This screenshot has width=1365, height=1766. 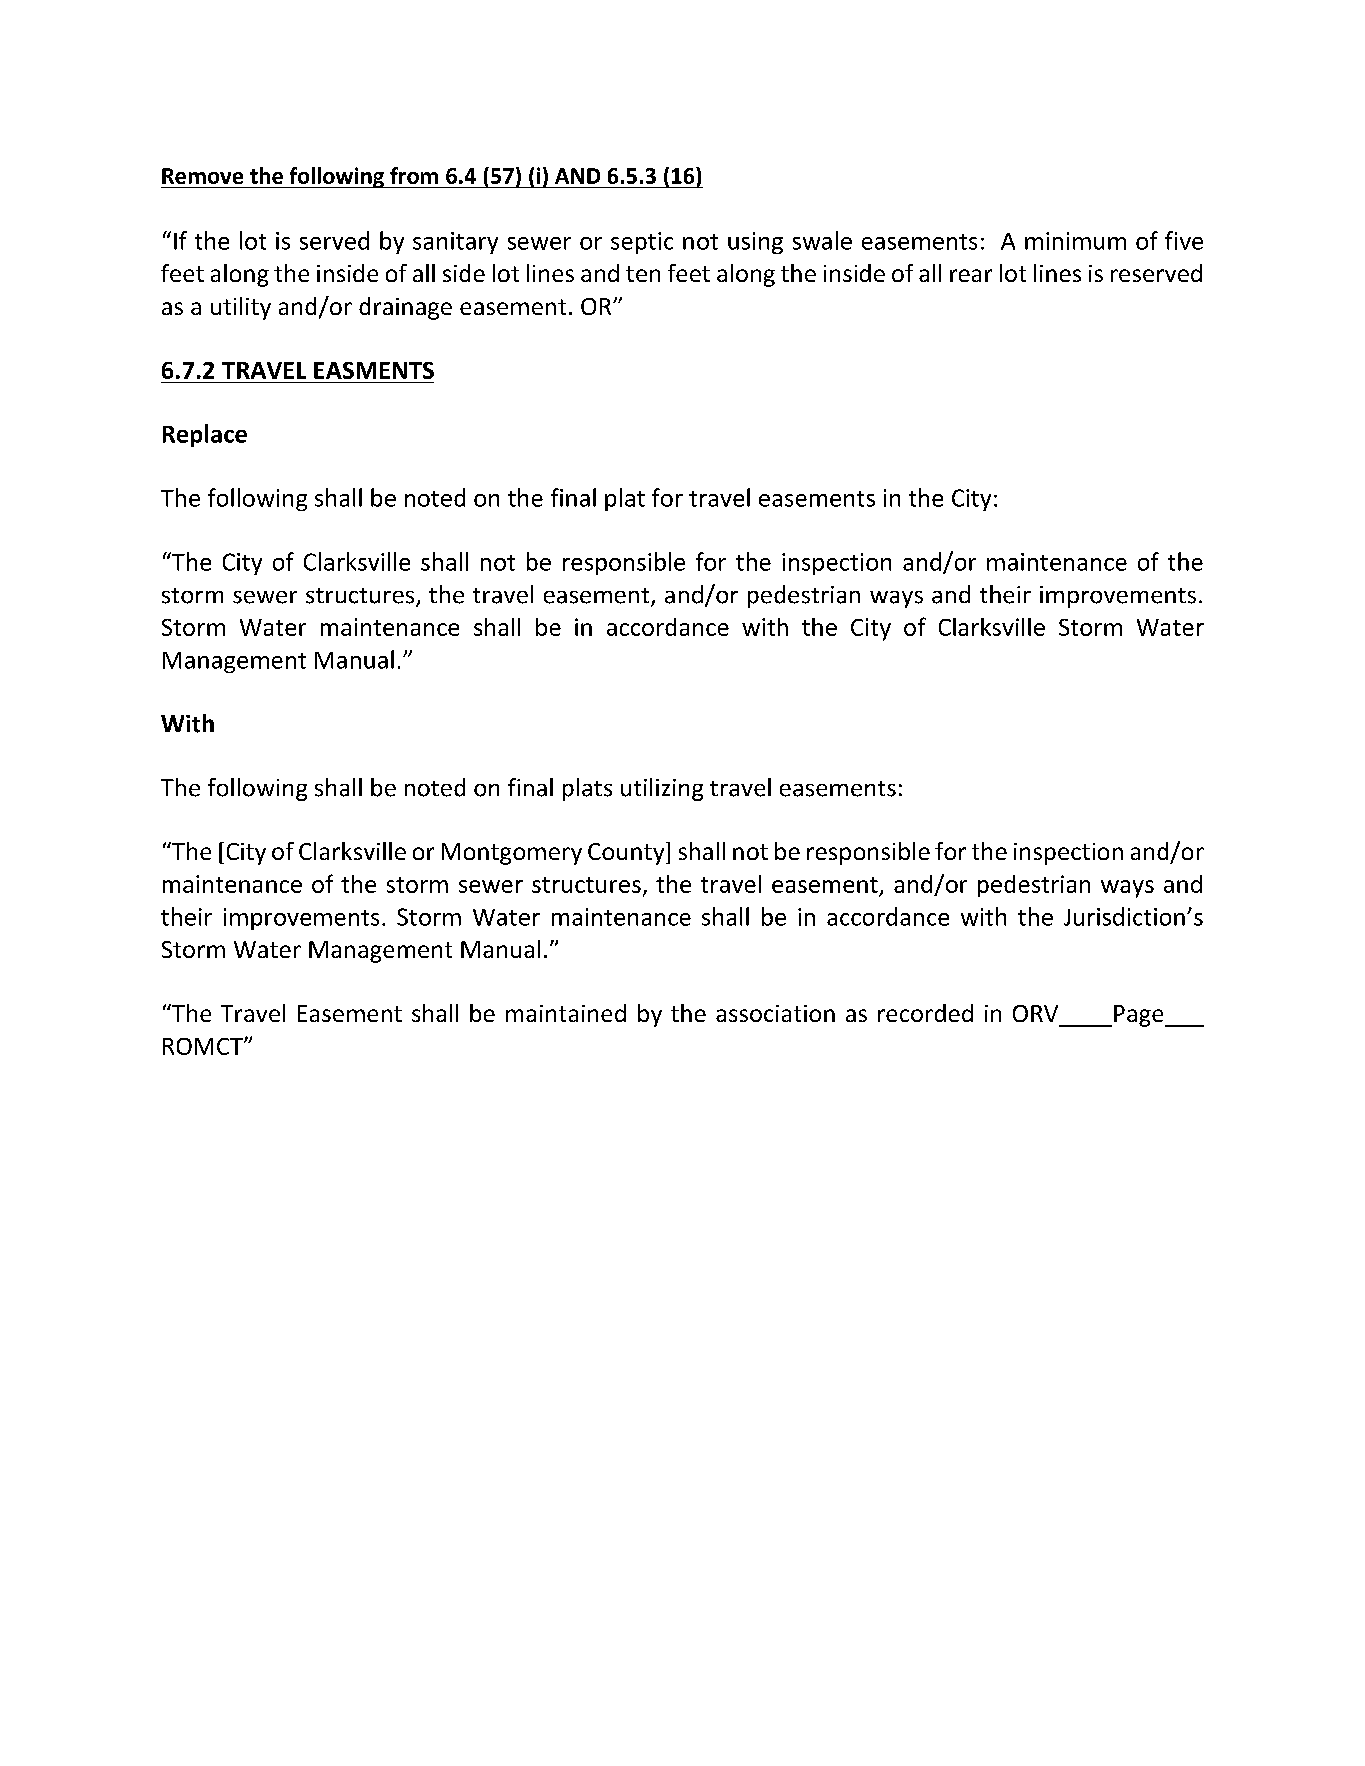 What do you see at coordinates (755, 243) in the screenshot?
I see `using` at bounding box center [755, 243].
